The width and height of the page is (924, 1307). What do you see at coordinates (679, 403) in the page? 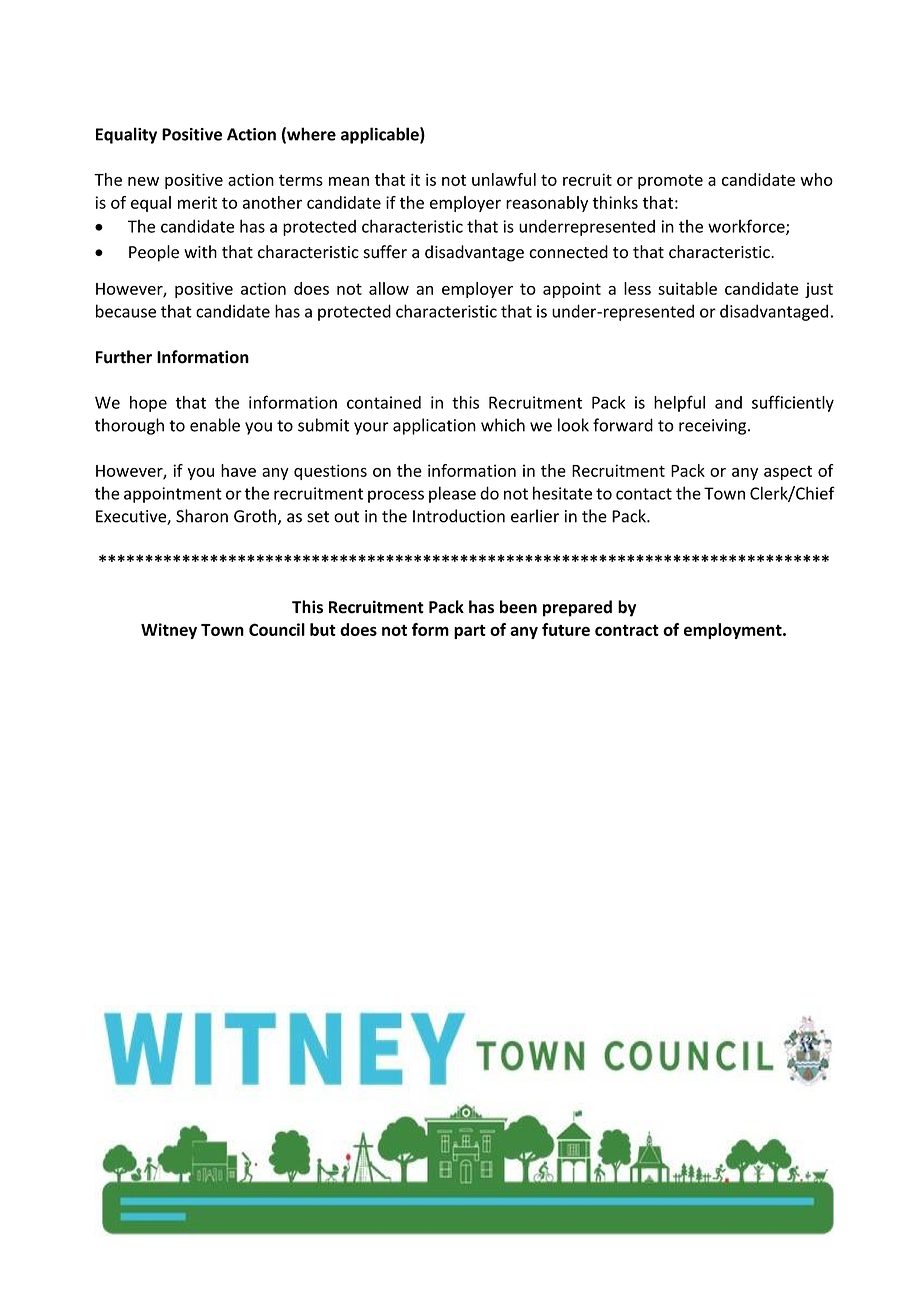
I see `helpful` at bounding box center [679, 403].
